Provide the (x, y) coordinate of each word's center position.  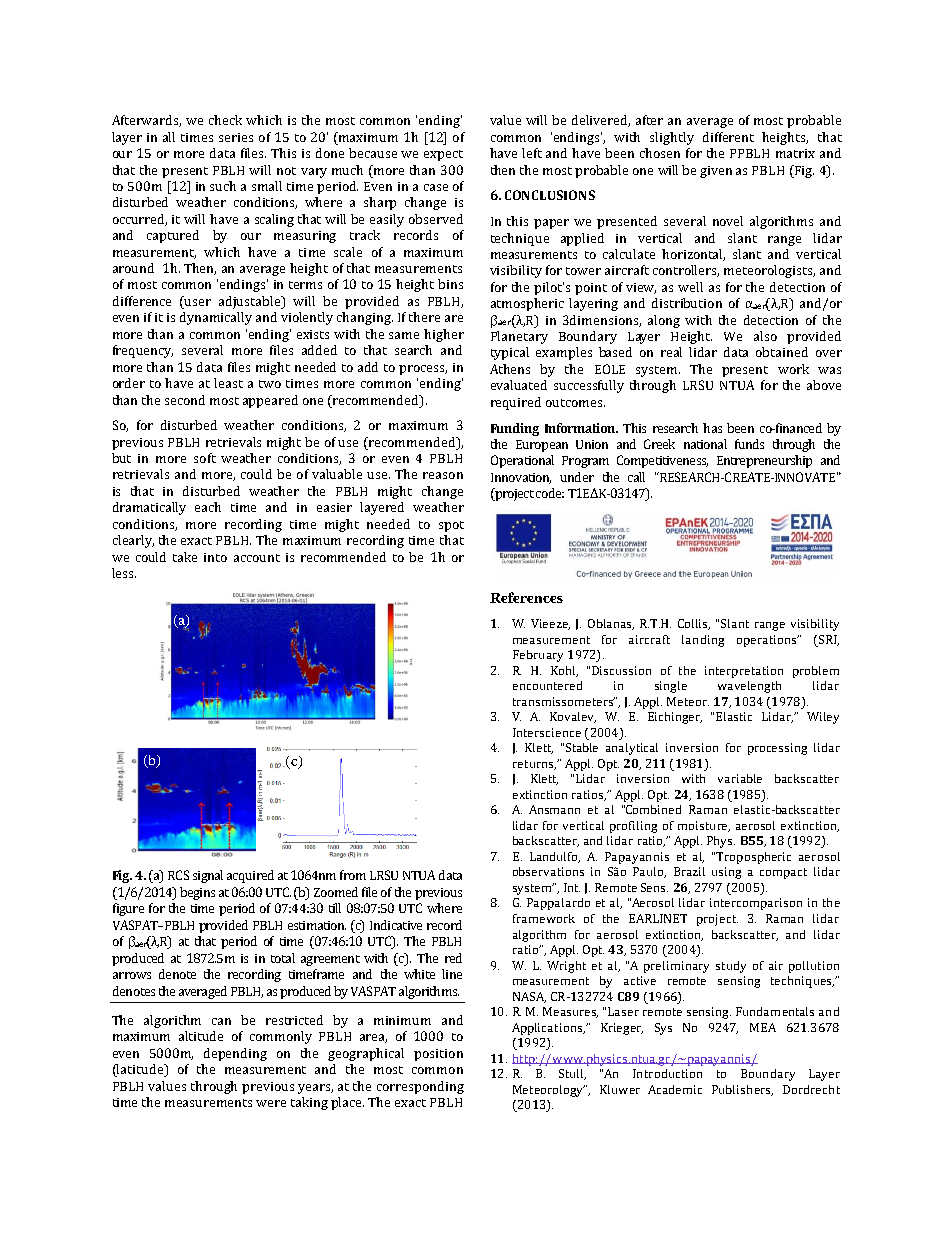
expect (443, 155)
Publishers (742, 1090)
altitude (201, 1036)
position (438, 1055)
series (236, 137)
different (728, 137)
